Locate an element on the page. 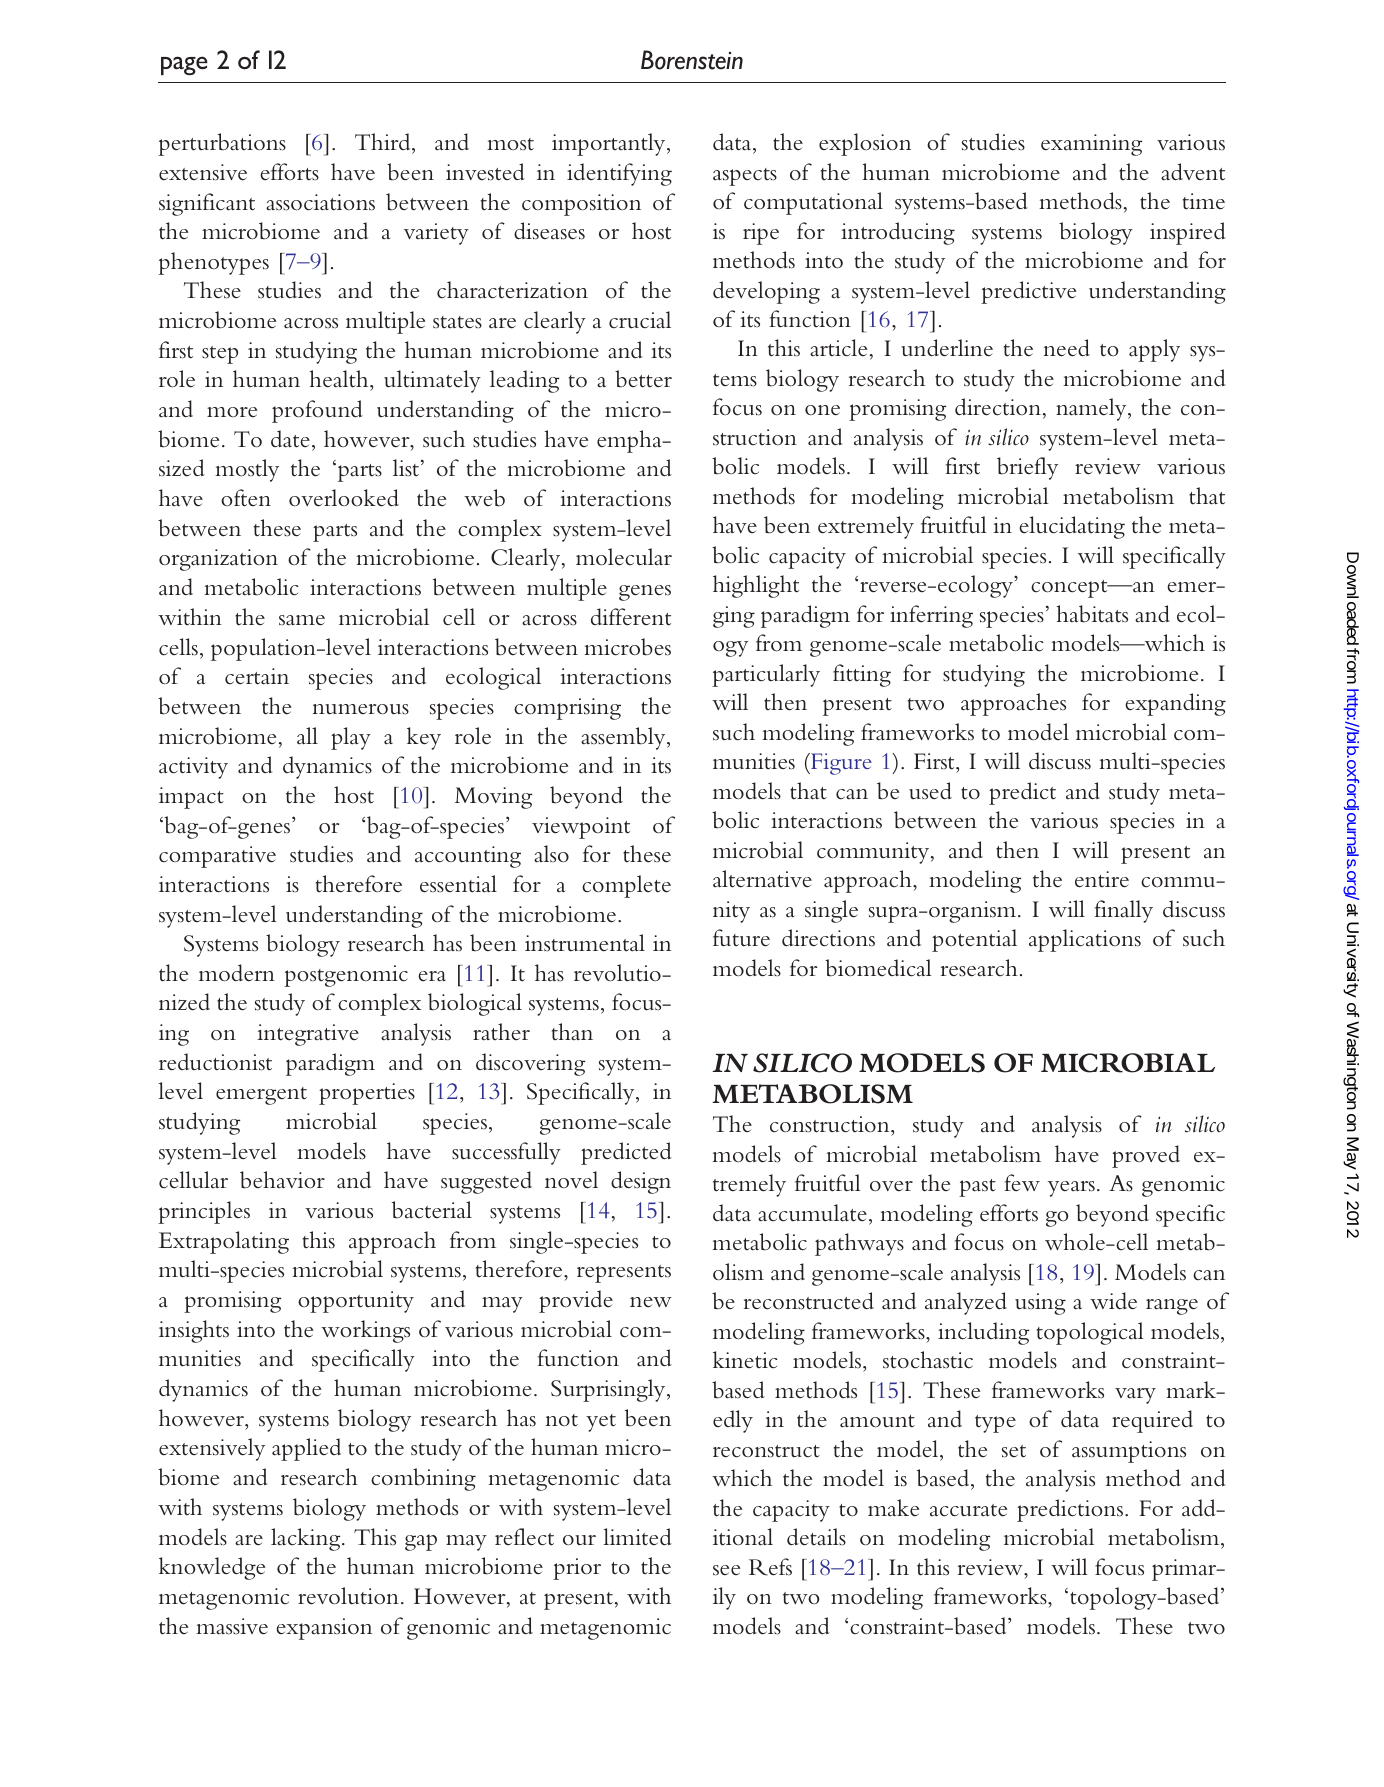  Third is located at coordinates (384, 141).
